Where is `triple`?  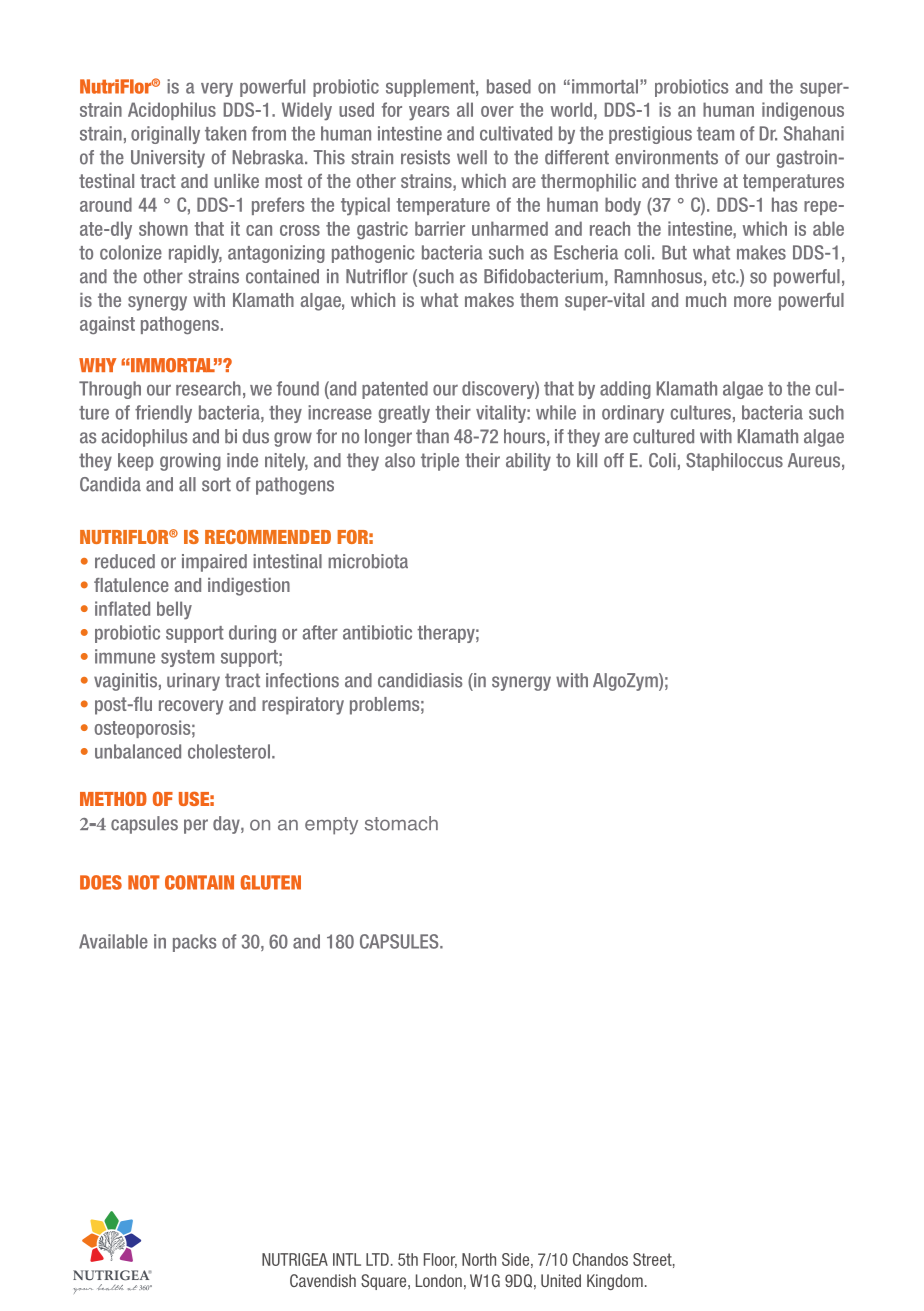 triple is located at coordinates (440, 462).
